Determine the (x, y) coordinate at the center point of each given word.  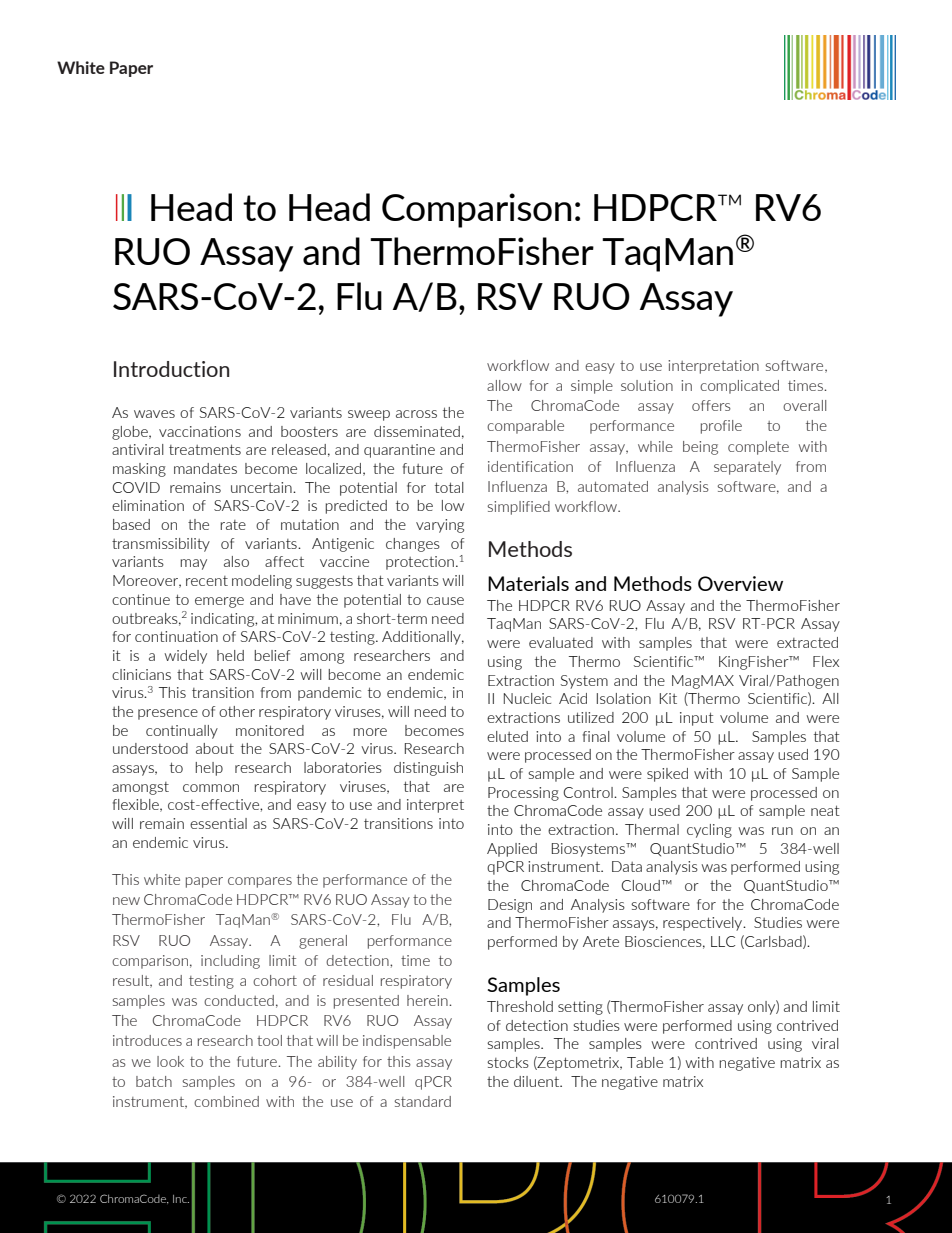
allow (504, 385)
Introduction (171, 369)
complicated (739, 387)
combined (226, 1101)
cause (445, 601)
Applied (512, 850)
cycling (709, 831)
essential (218, 823)
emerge (219, 602)
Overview (740, 583)
